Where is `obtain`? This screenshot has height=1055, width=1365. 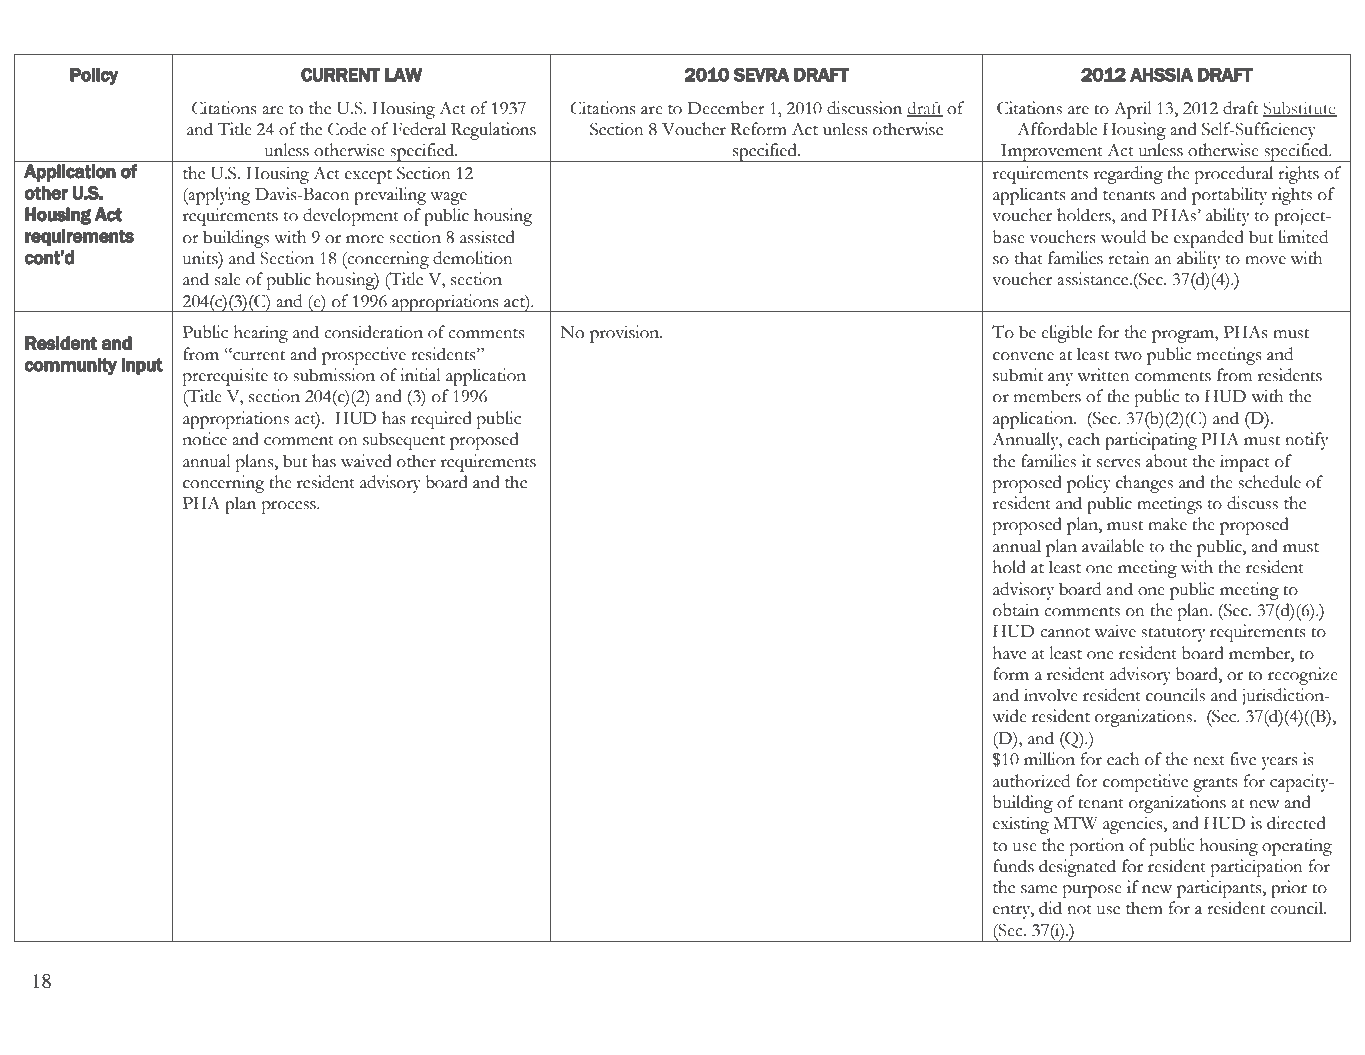
obtain is located at coordinates (1016, 610).
